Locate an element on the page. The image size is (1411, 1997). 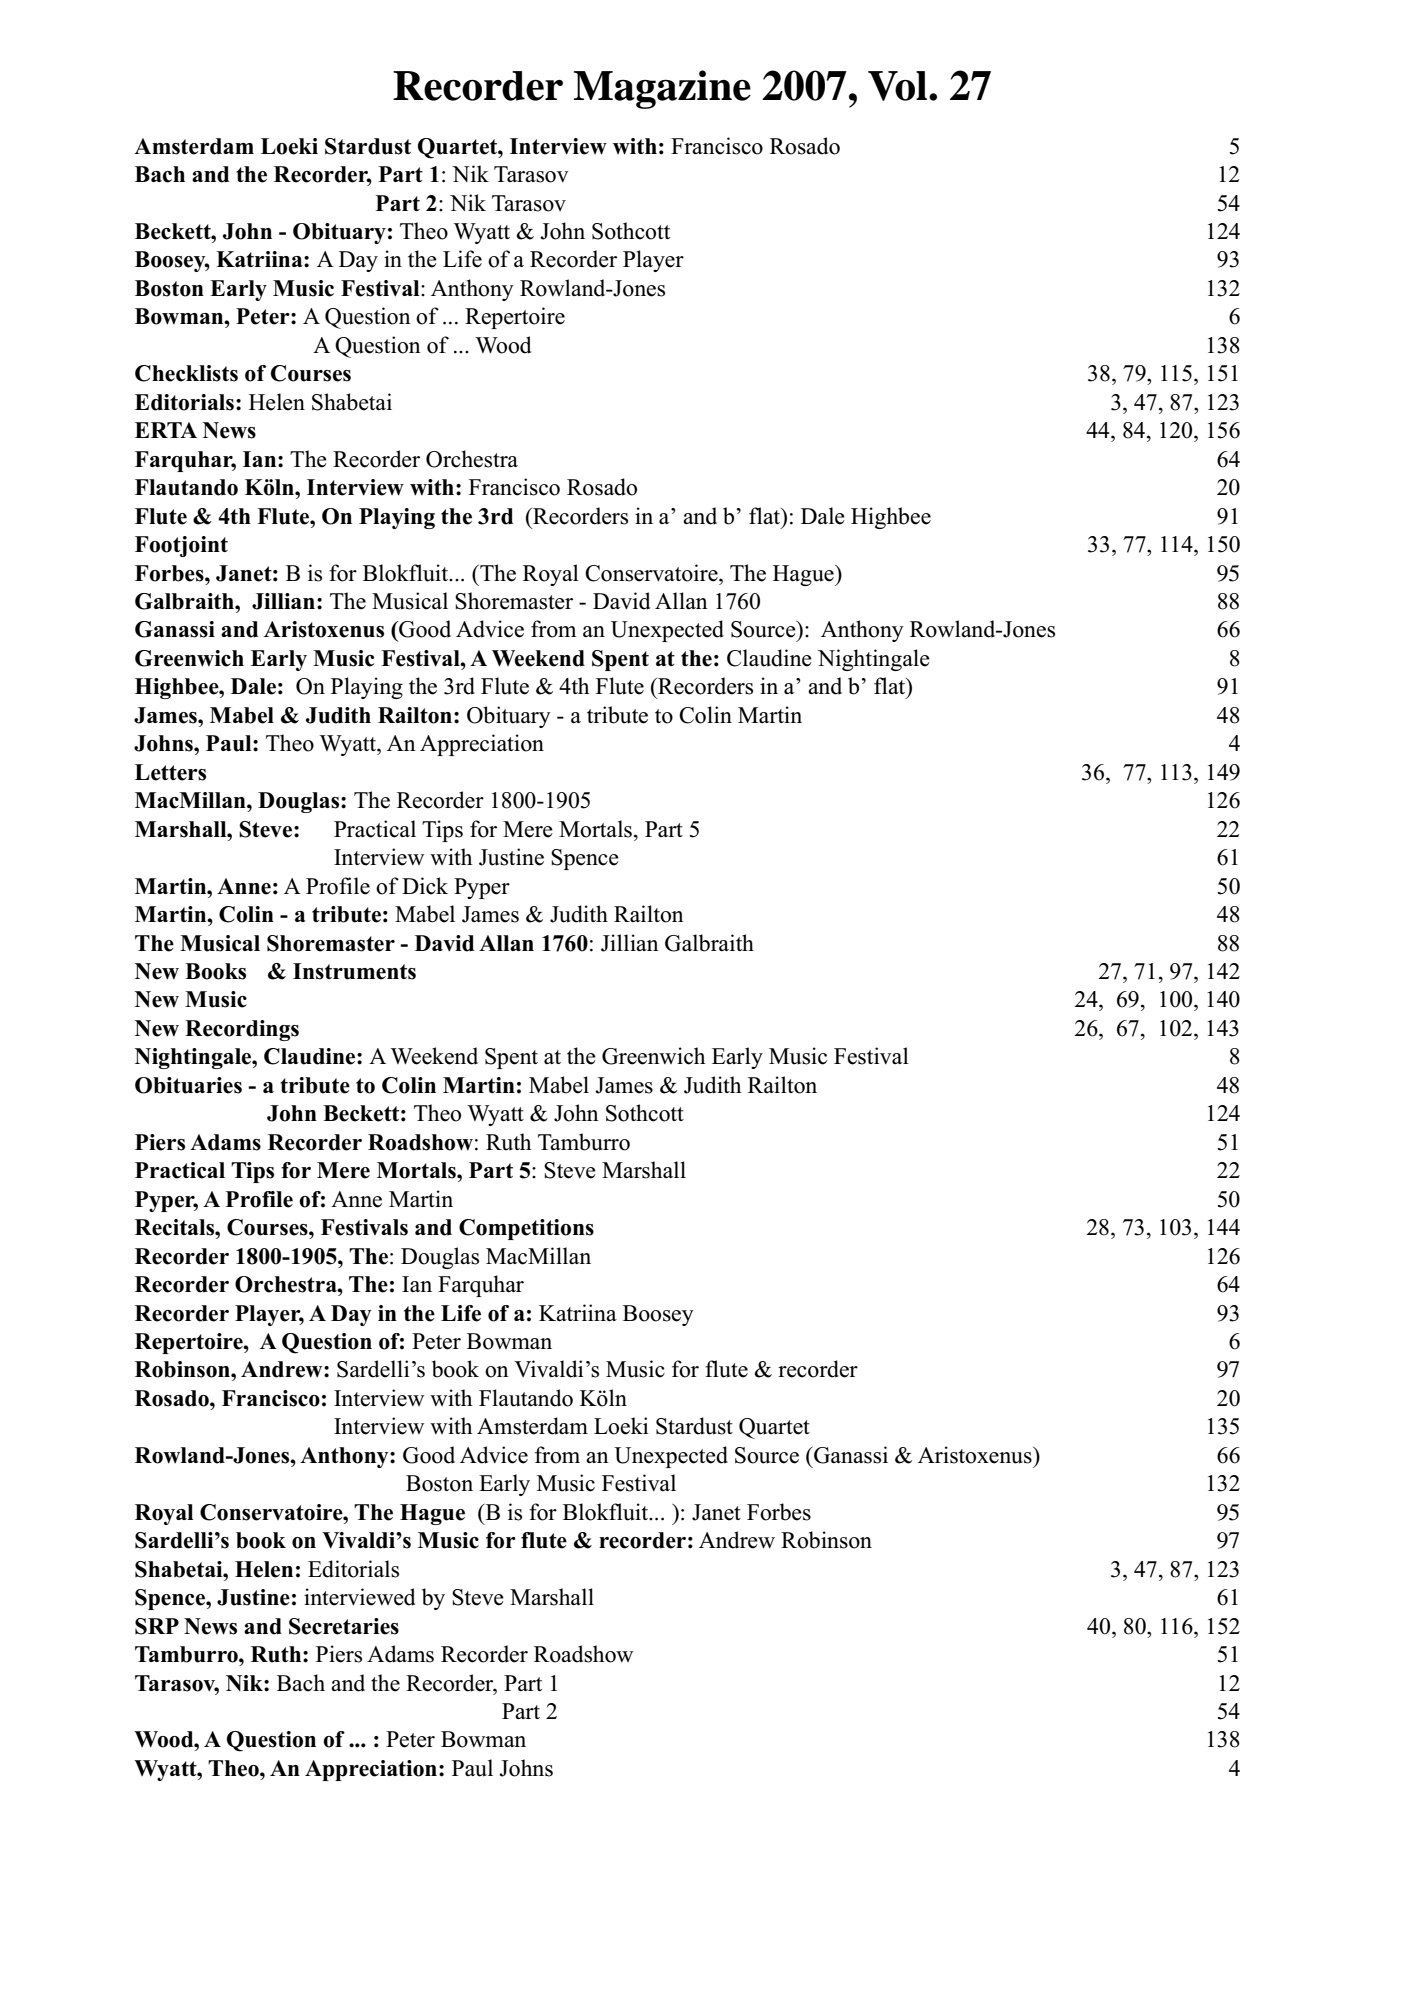
Instruments is located at coordinates (354, 971).
